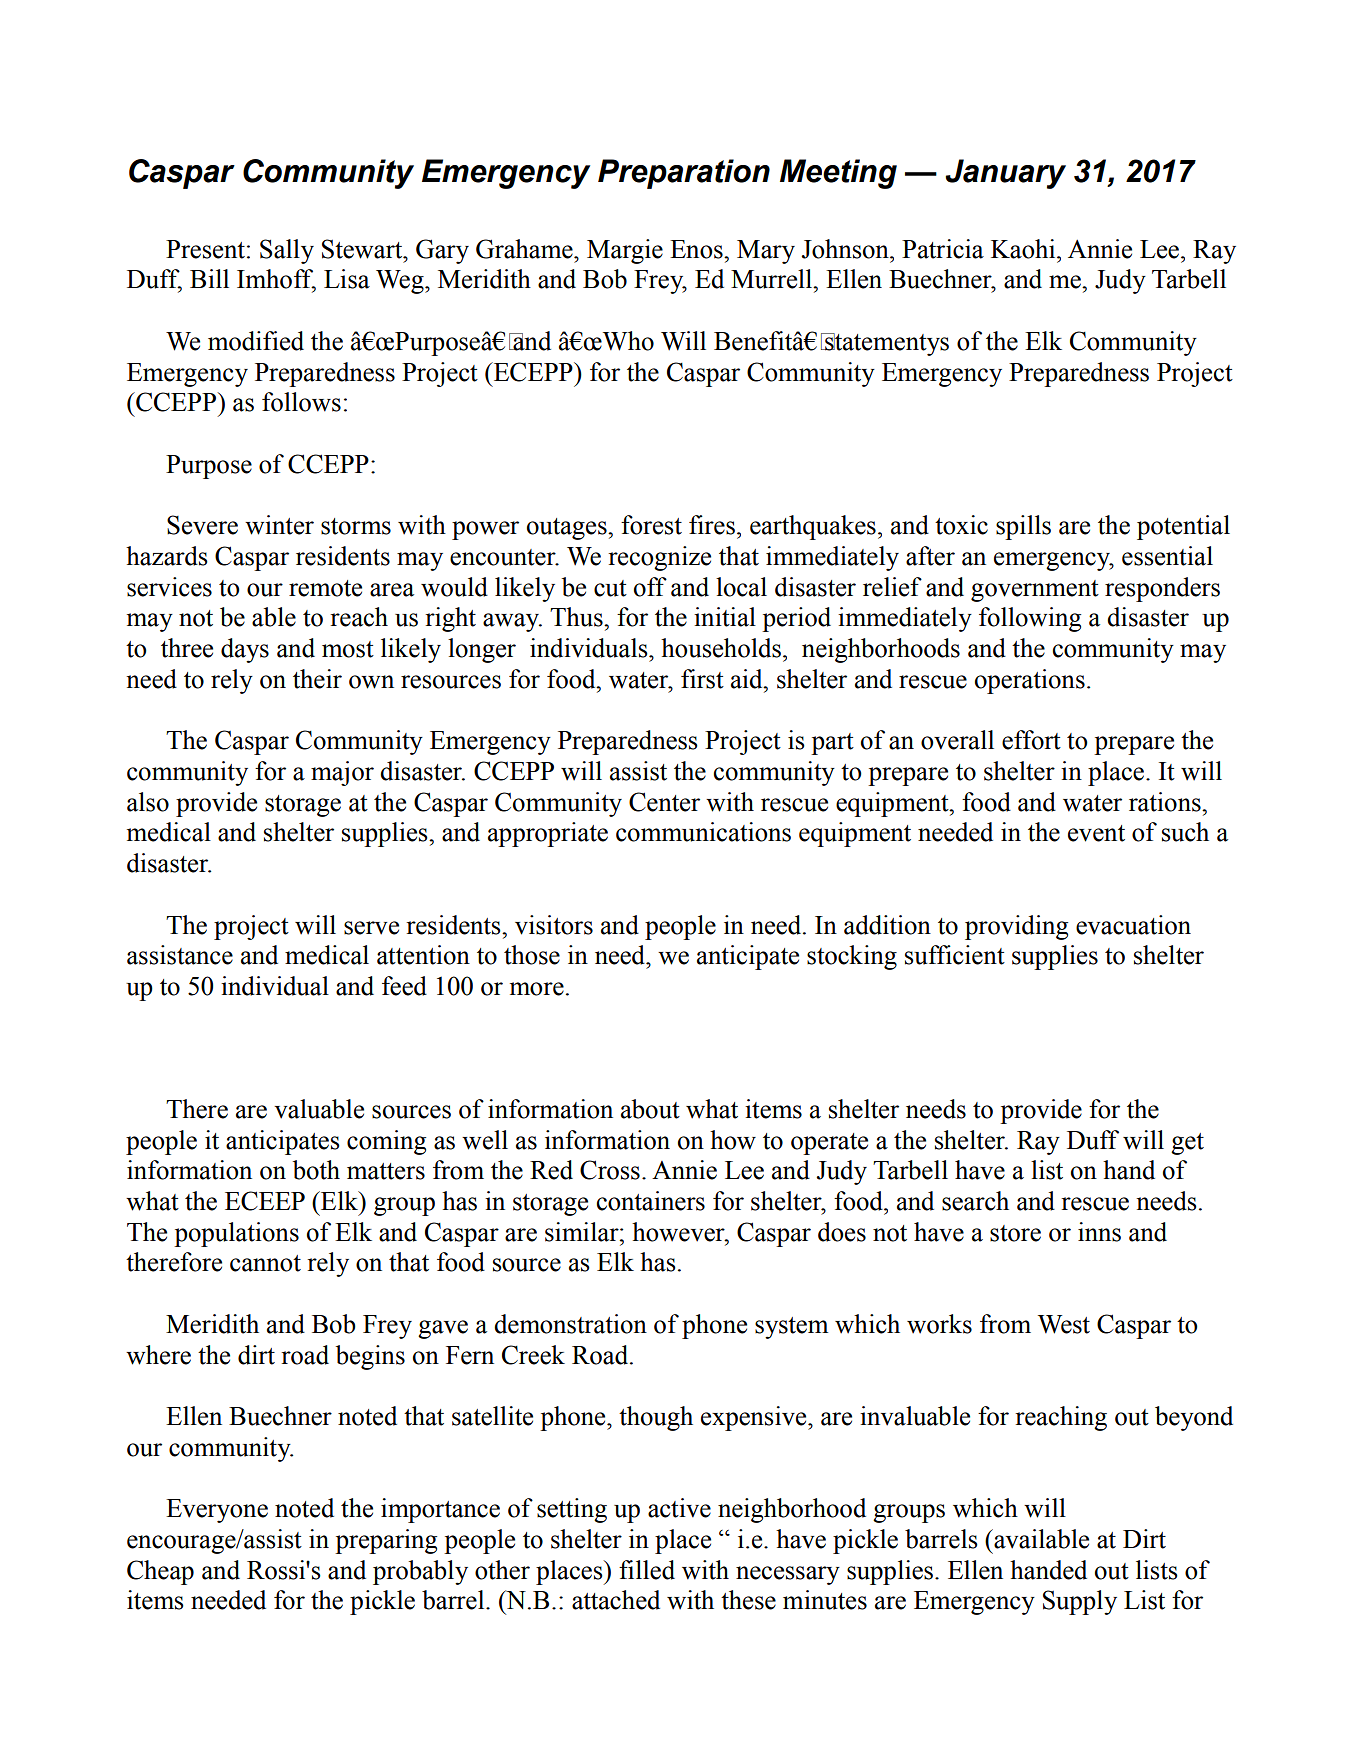  What do you see at coordinates (697, 249) in the screenshot?
I see `Enos` at bounding box center [697, 249].
